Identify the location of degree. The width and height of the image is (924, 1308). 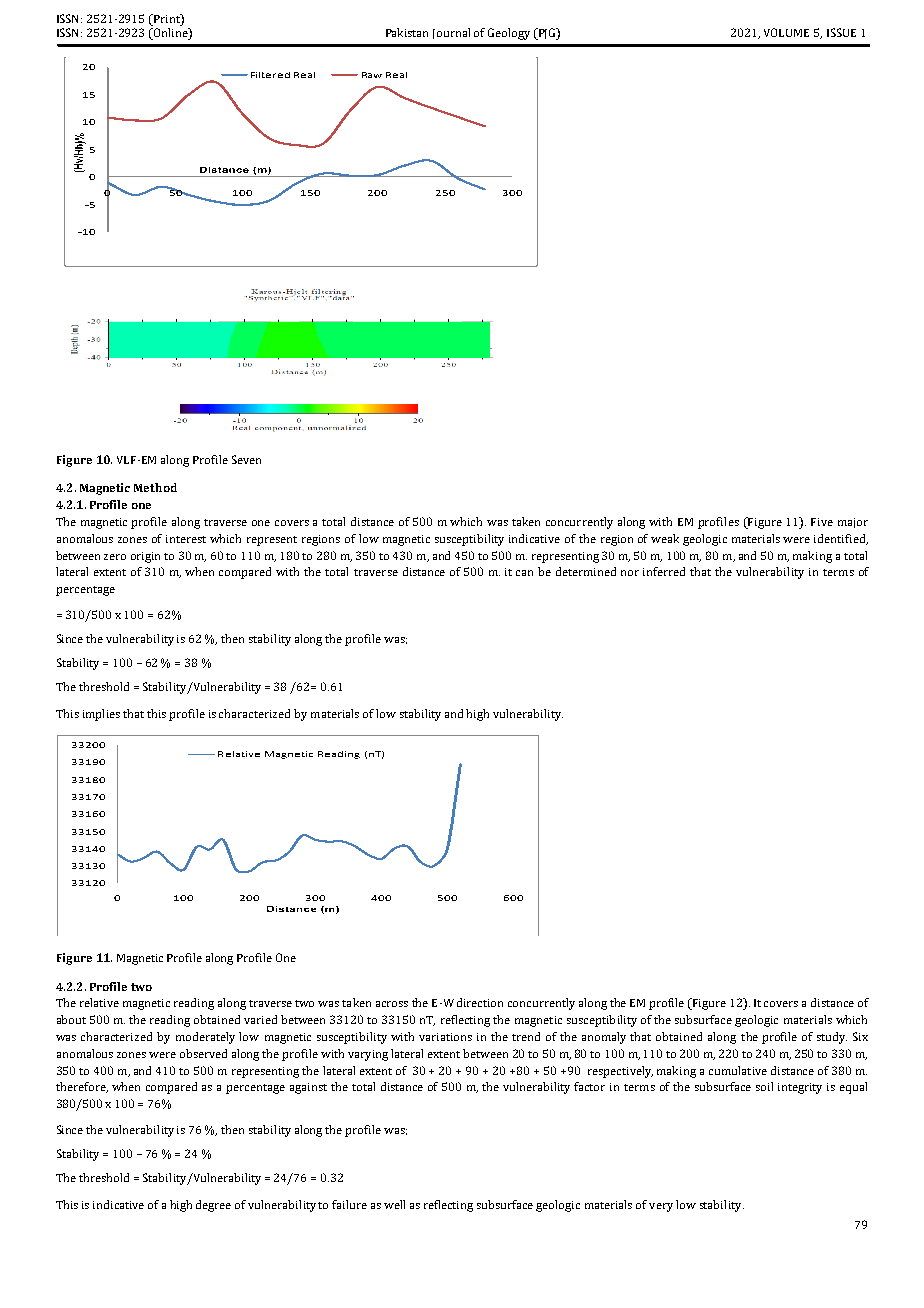
(213, 1206).
